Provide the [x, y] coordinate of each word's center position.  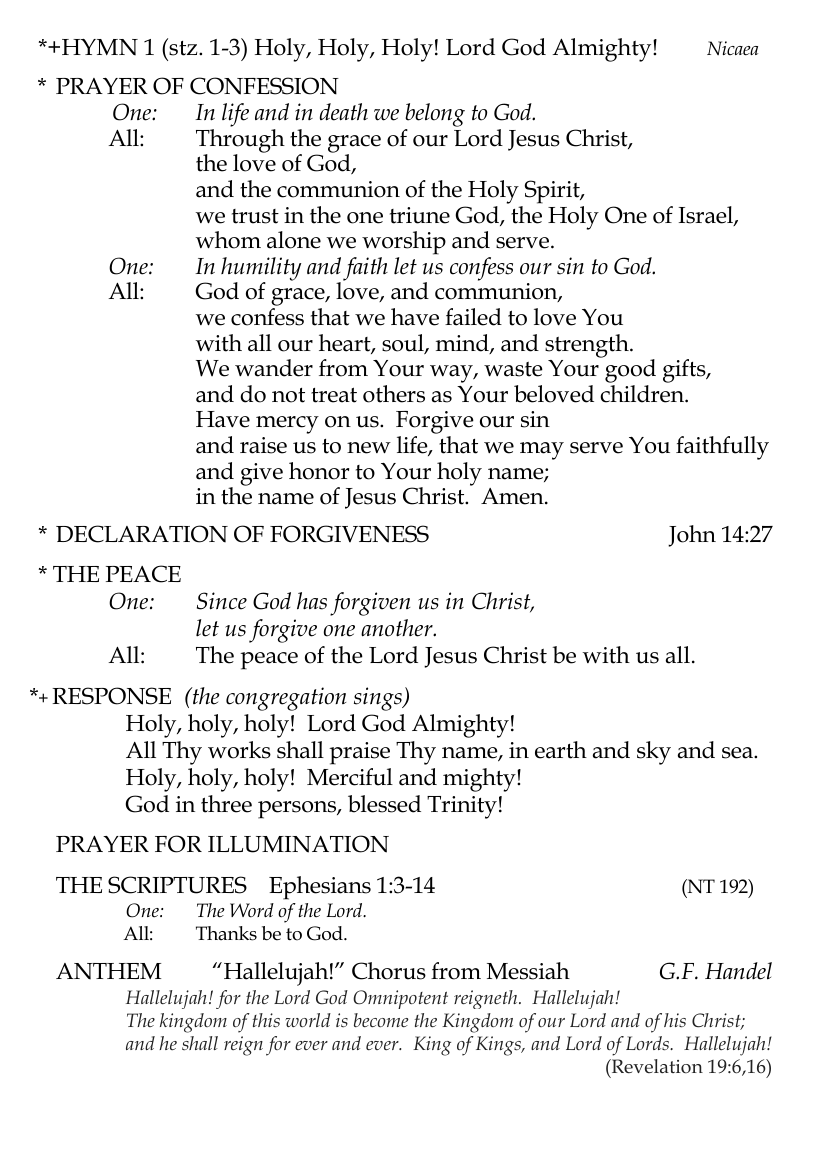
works [239, 750]
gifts [685, 371]
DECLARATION [142, 534]
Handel [738, 971]
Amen [513, 496]
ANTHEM [108, 971]
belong [435, 116]
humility [261, 270]
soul [404, 344]
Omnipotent [400, 999]
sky [654, 753]
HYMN [100, 47]
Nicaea [732, 48]
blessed [384, 804]
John [692, 536]
